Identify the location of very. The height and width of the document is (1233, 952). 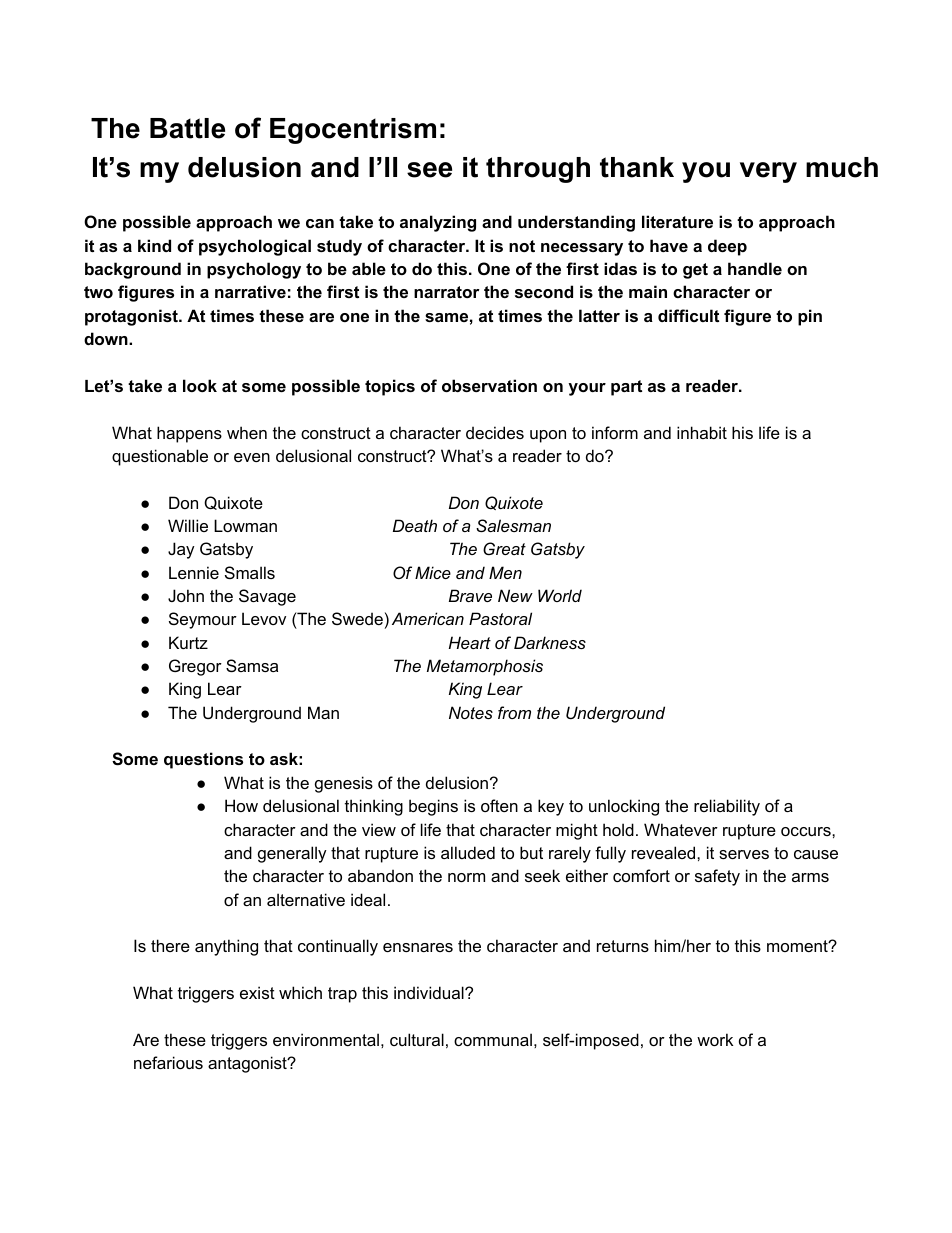
(768, 172).
